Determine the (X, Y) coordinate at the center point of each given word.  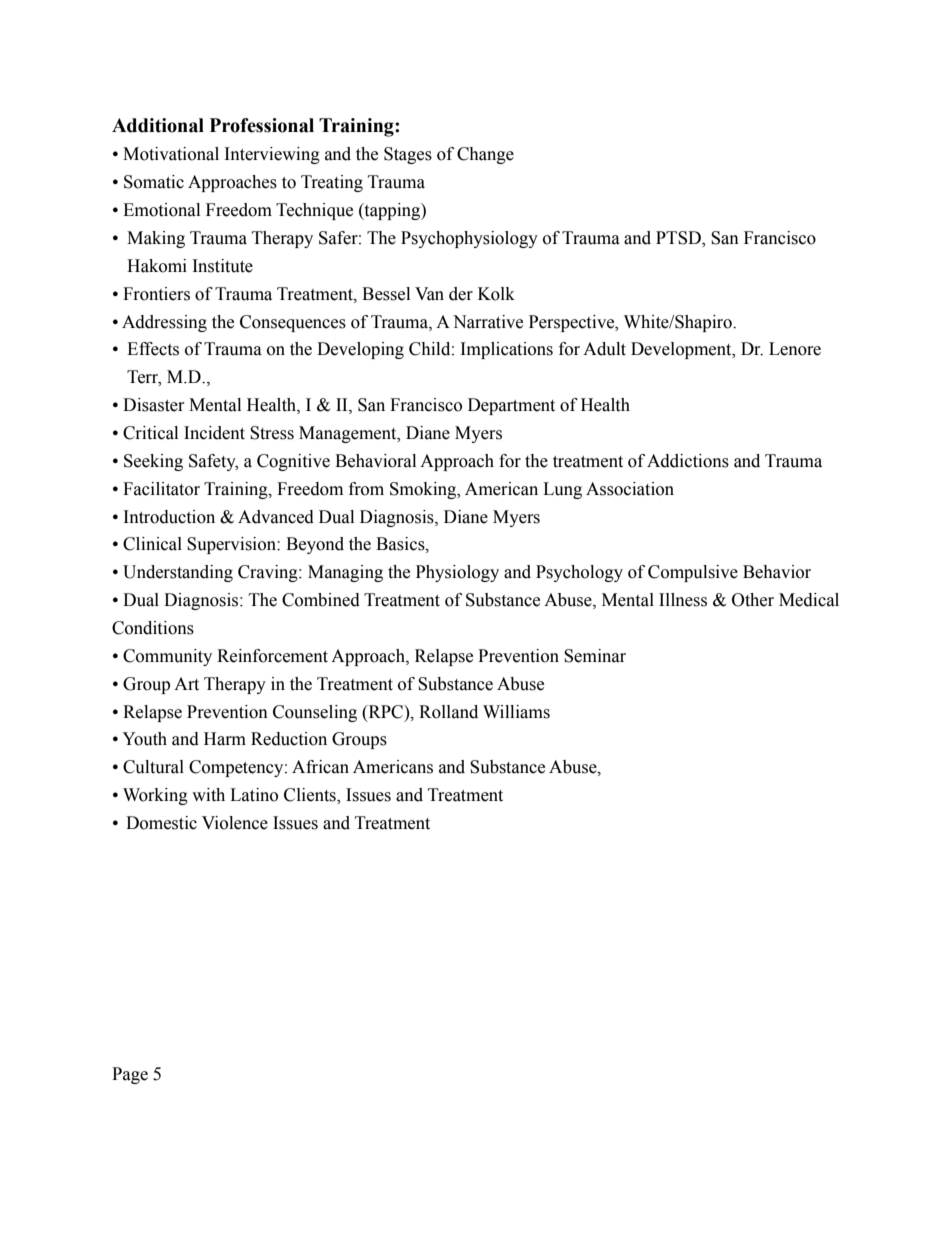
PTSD (679, 239)
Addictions (688, 461)
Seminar (595, 656)
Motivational (171, 154)
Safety (213, 462)
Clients (311, 796)
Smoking (424, 490)
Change (485, 155)
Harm (225, 739)
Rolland (448, 712)
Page (130, 1075)
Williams (516, 712)
